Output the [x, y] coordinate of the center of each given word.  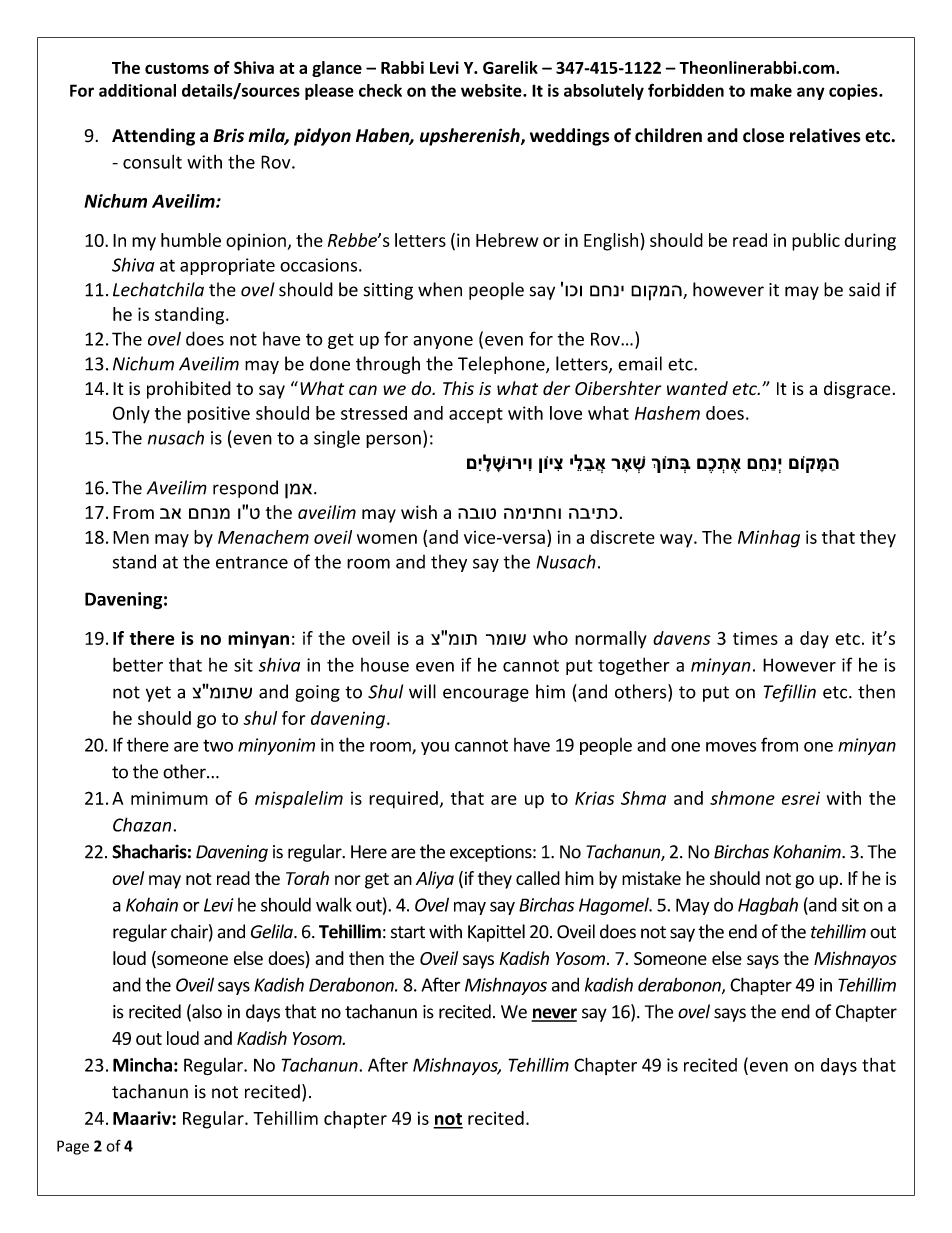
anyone [443, 342]
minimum [169, 798]
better [138, 664]
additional [137, 90]
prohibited [189, 390]
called [538, 878]
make [771, 90]
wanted [697, 388]
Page [73, 1147]
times [755, 638]
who [550, 638]
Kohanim [808, 851]
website [492, 90]
